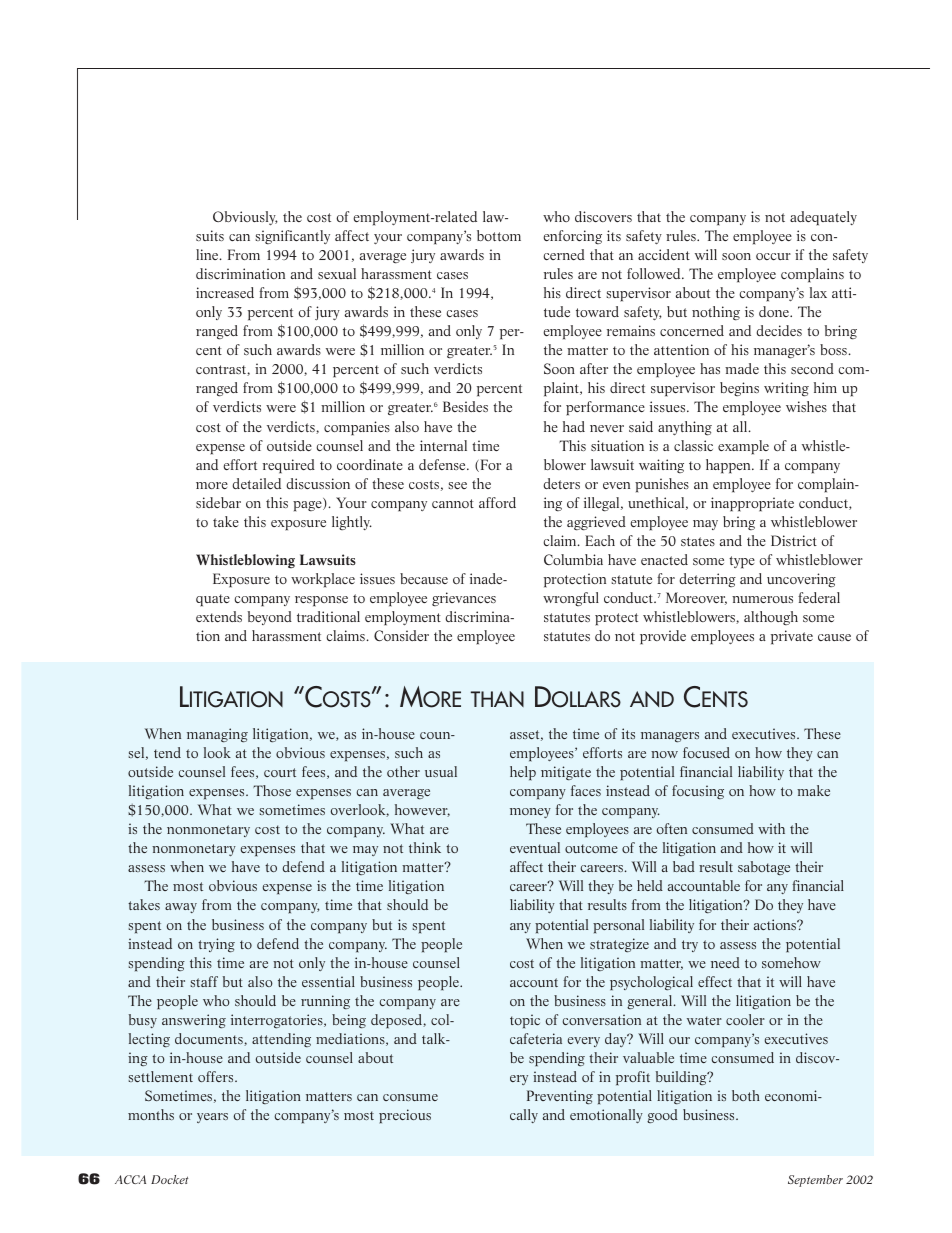  Describe the element at coordinates (212, 1118) in the screenshot. I see `years` at that location.
